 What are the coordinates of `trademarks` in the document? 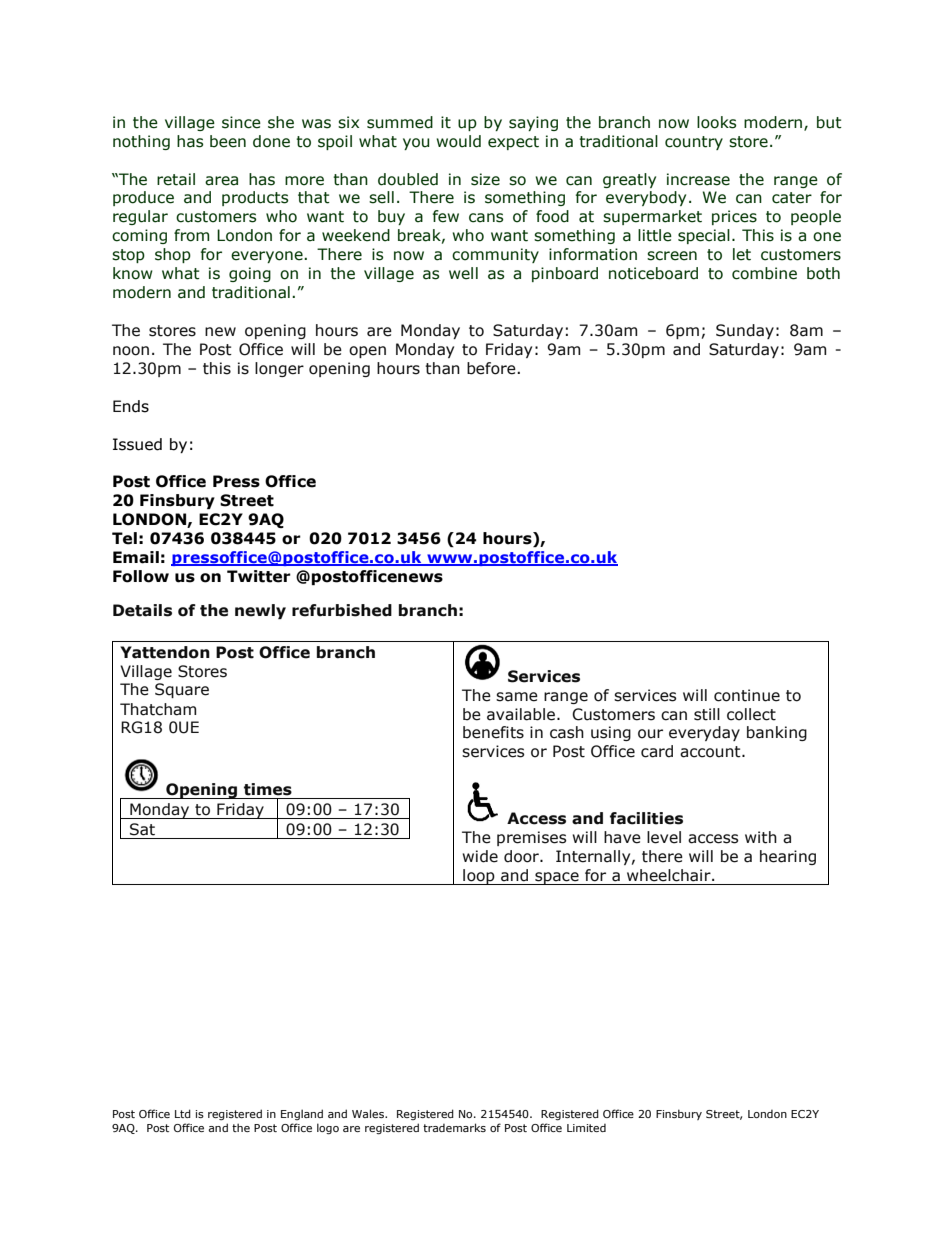 It's located at (454, 1127).
